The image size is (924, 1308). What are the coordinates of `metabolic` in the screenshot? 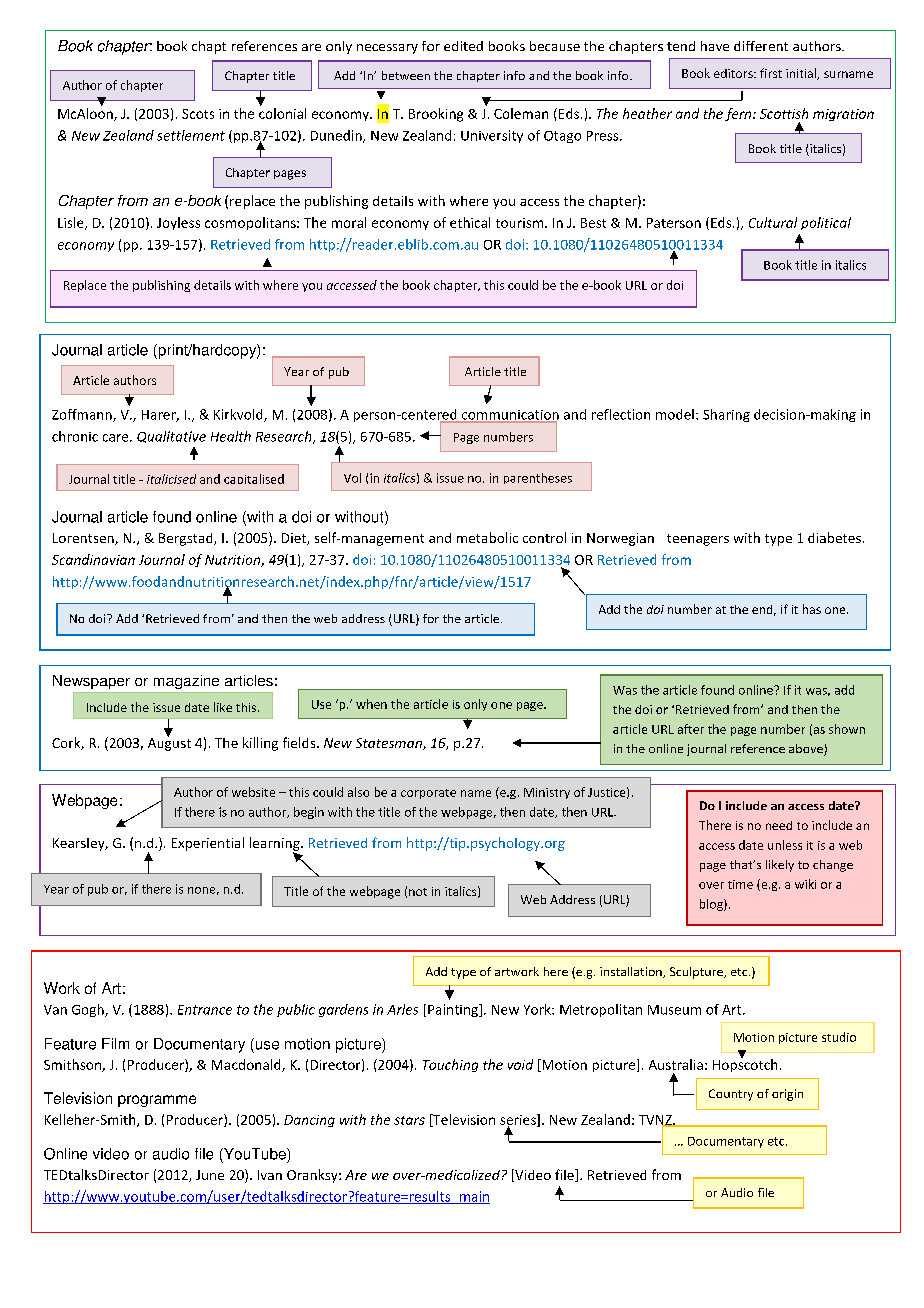 It's located at (487, 537).
